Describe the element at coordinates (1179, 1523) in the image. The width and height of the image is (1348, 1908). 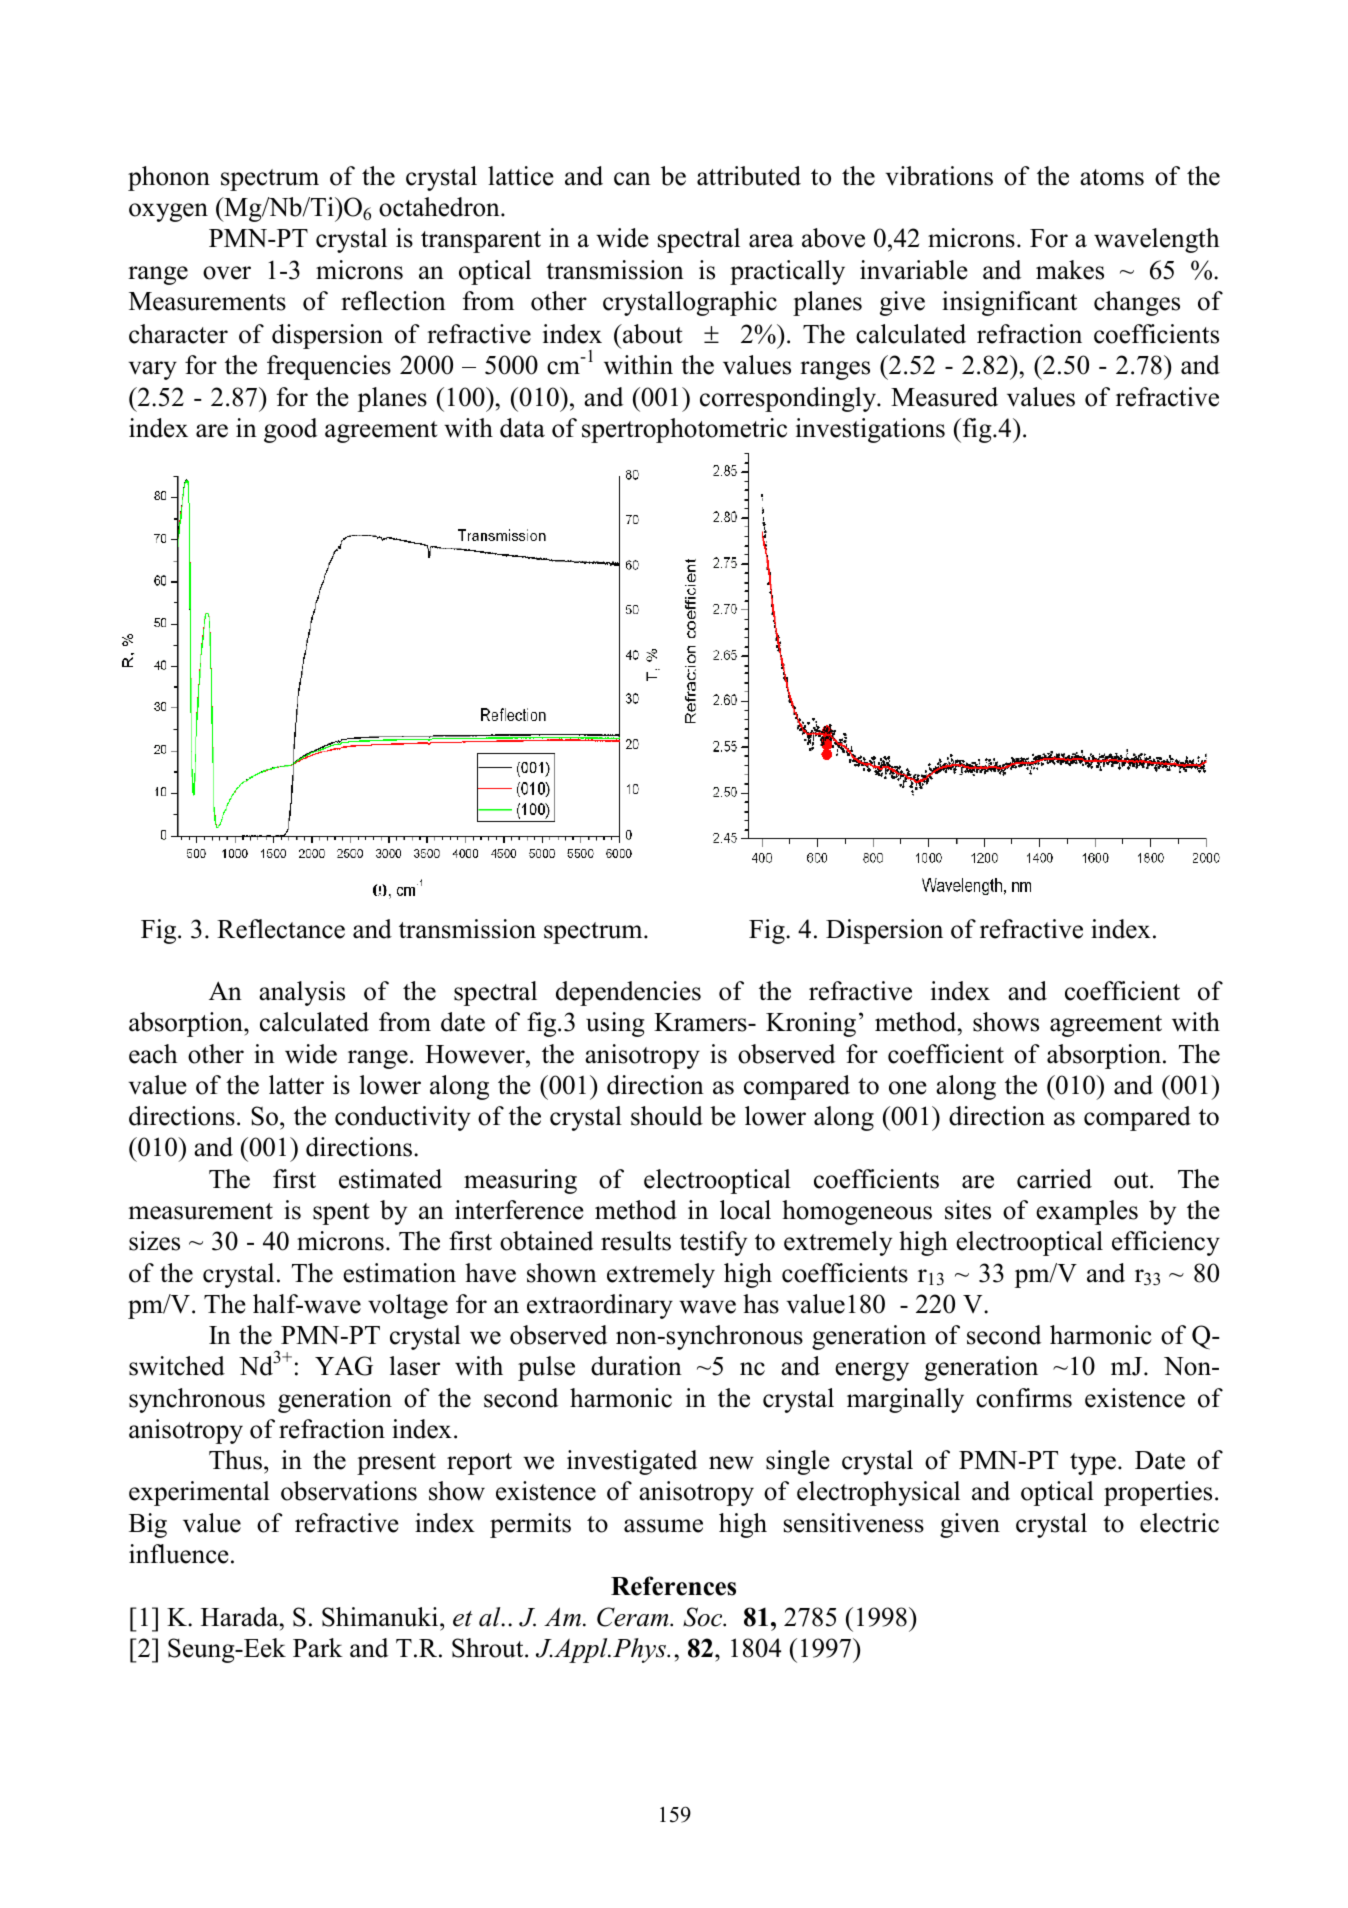
I see `electric` at that location.
